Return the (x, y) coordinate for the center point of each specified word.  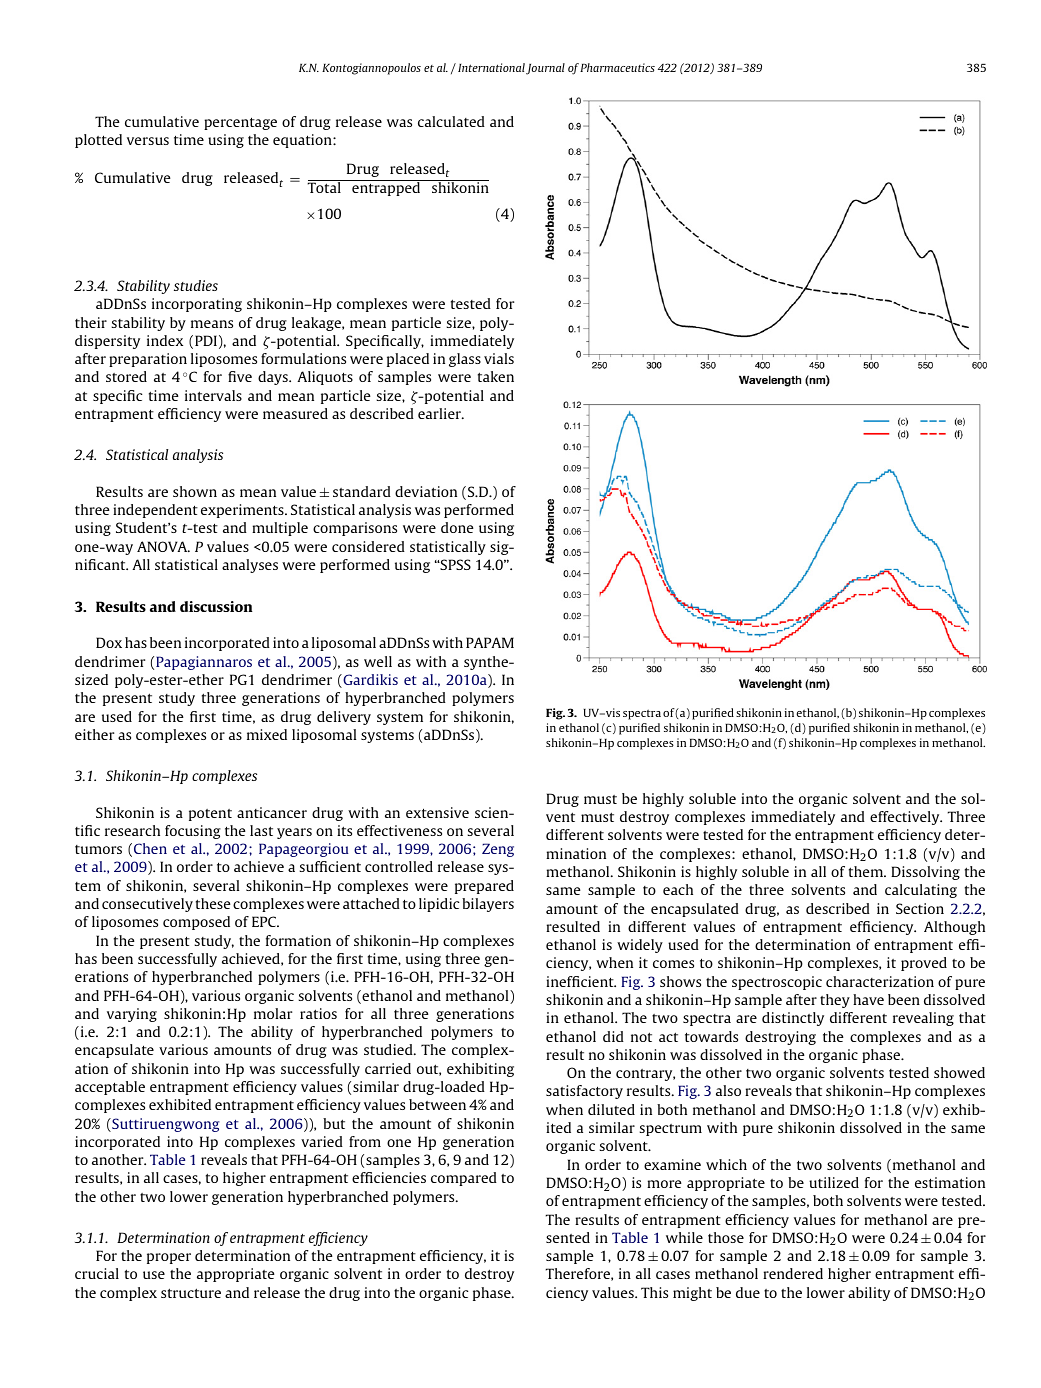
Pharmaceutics (617, 67)
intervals (213, 395)
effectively (906, 818)
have (868, 999)
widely (640, 946)
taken (496, 376)
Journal (545, 69)
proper (169, 1258)
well (378, 661)
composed (196, 923)
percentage (240, 123)
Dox (109, 642)
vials (499, 358)
